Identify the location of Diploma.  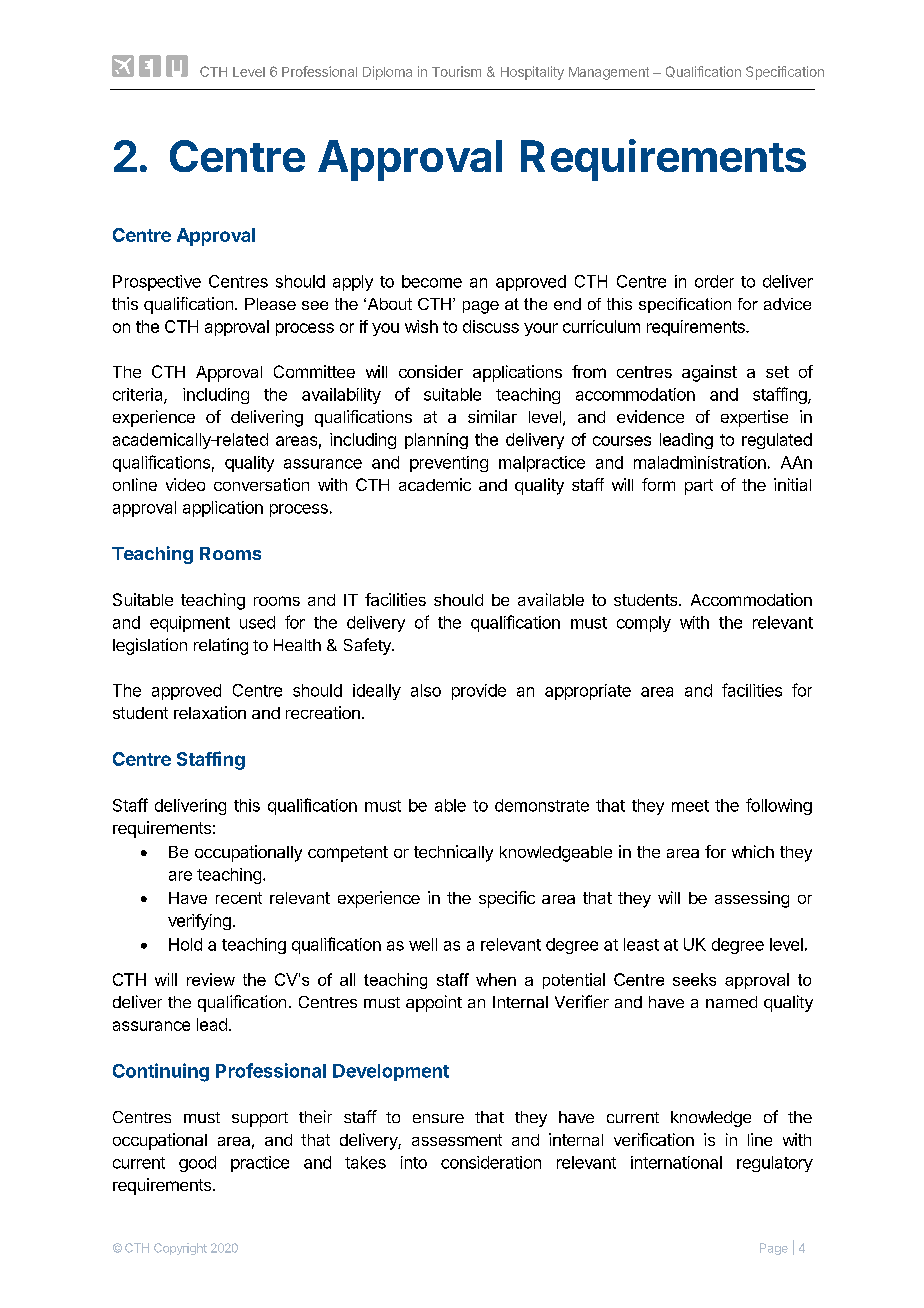
(387, 73).
